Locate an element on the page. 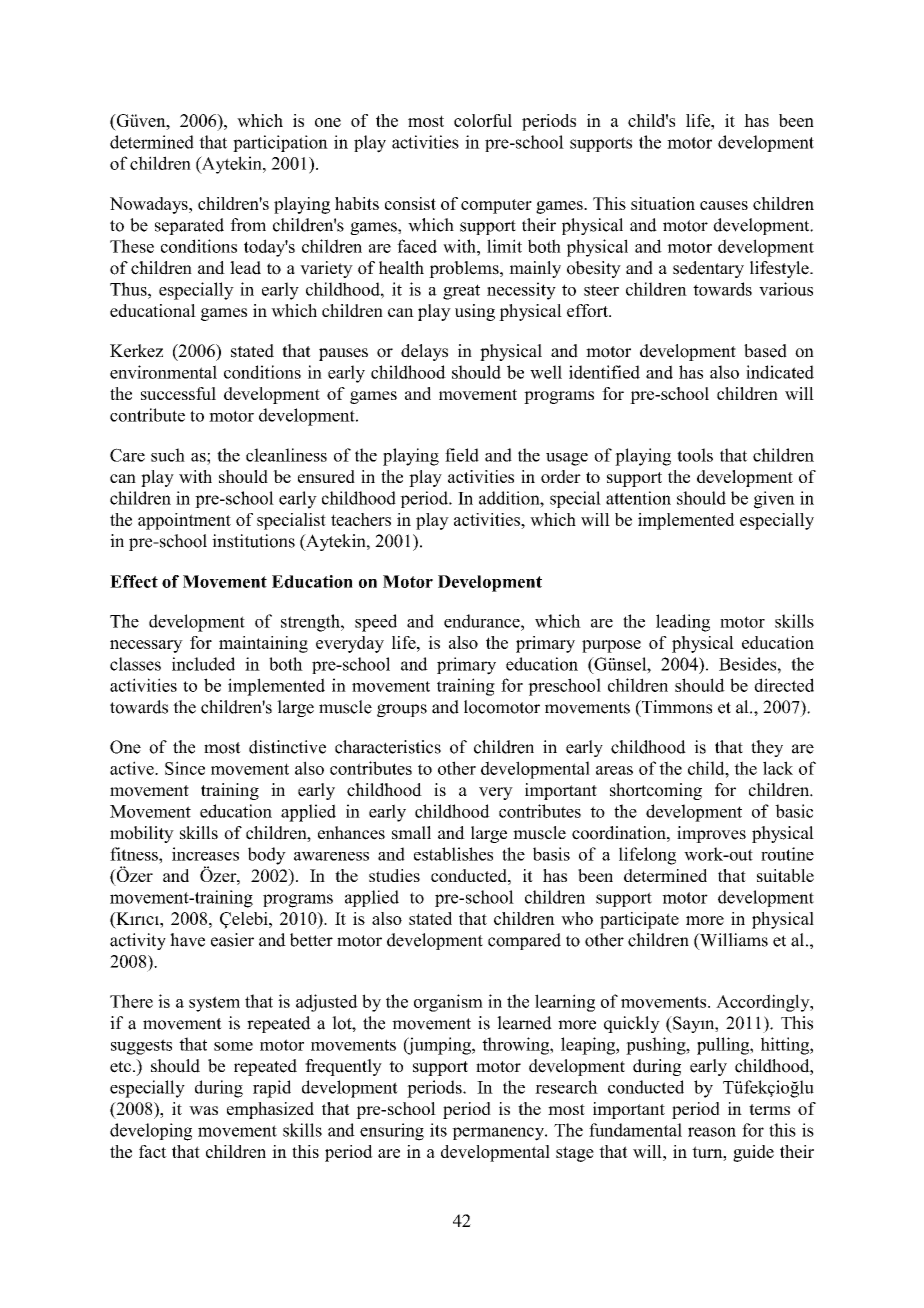  increases is located at coordinates (205, 854).
